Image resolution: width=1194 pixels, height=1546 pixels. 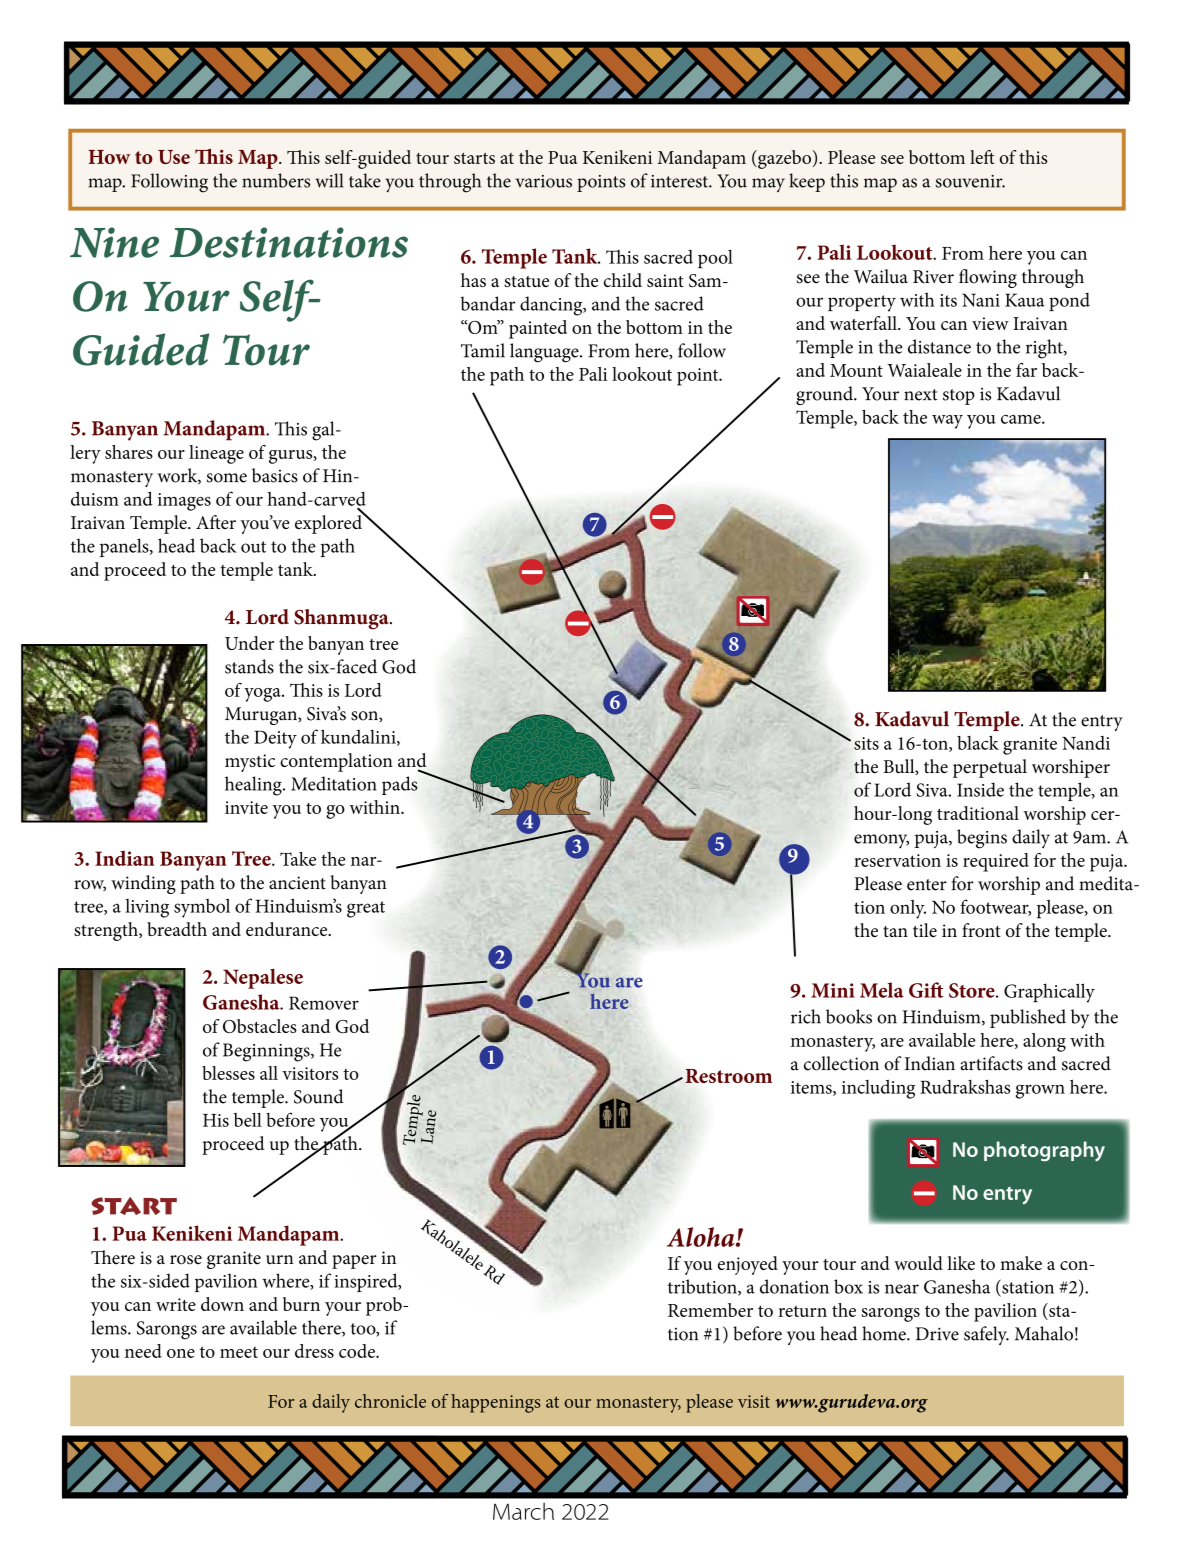 What do you see at coordinates (400, 785) in the screenshot?
I see `pads` at bounding box center [400, 785].
